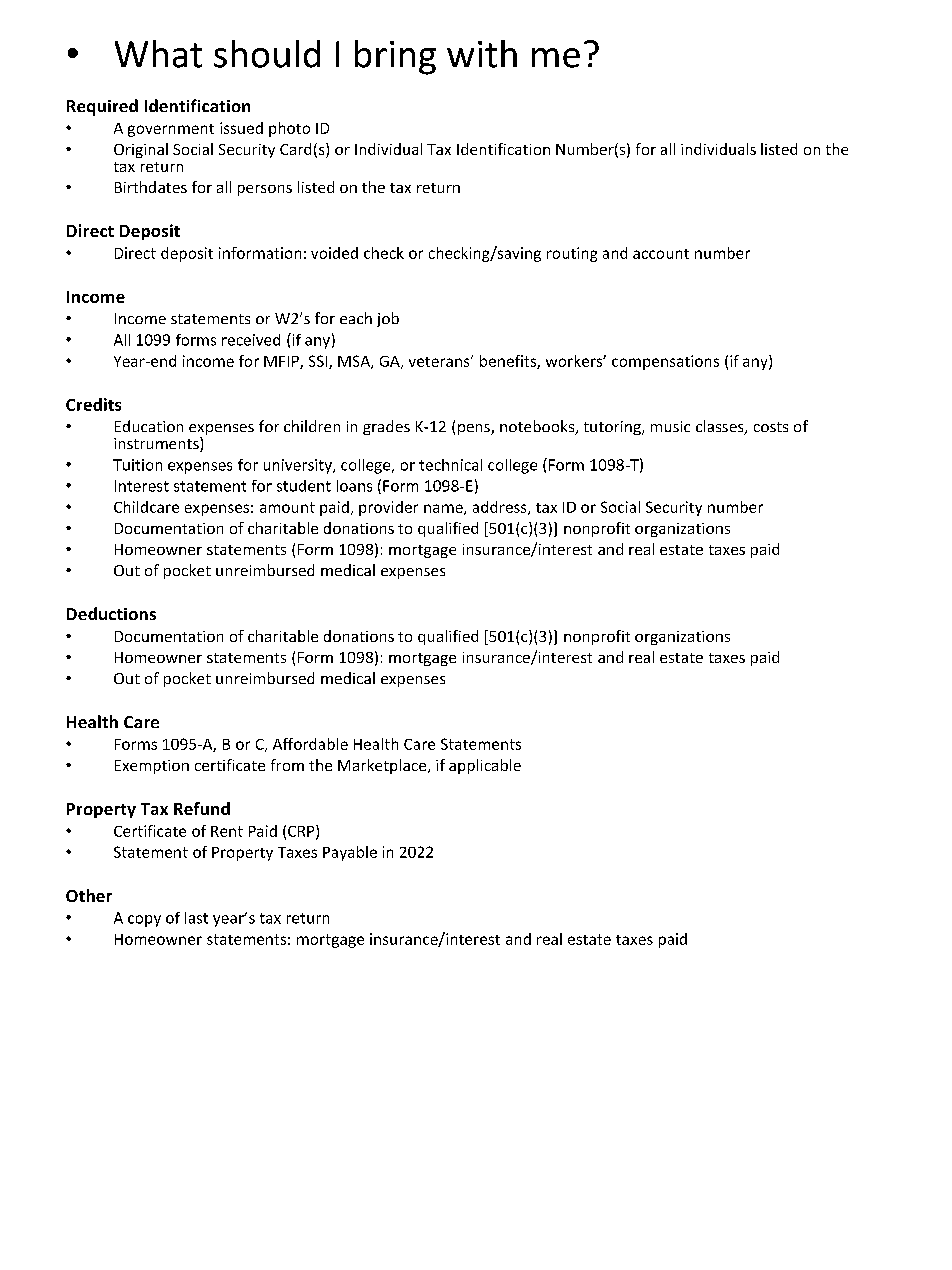 Image resolution: width=952 pixels, height=1270 pixels. Describe the element at coordinates (158, 54) in the screenshot. I see `What` at that location.
